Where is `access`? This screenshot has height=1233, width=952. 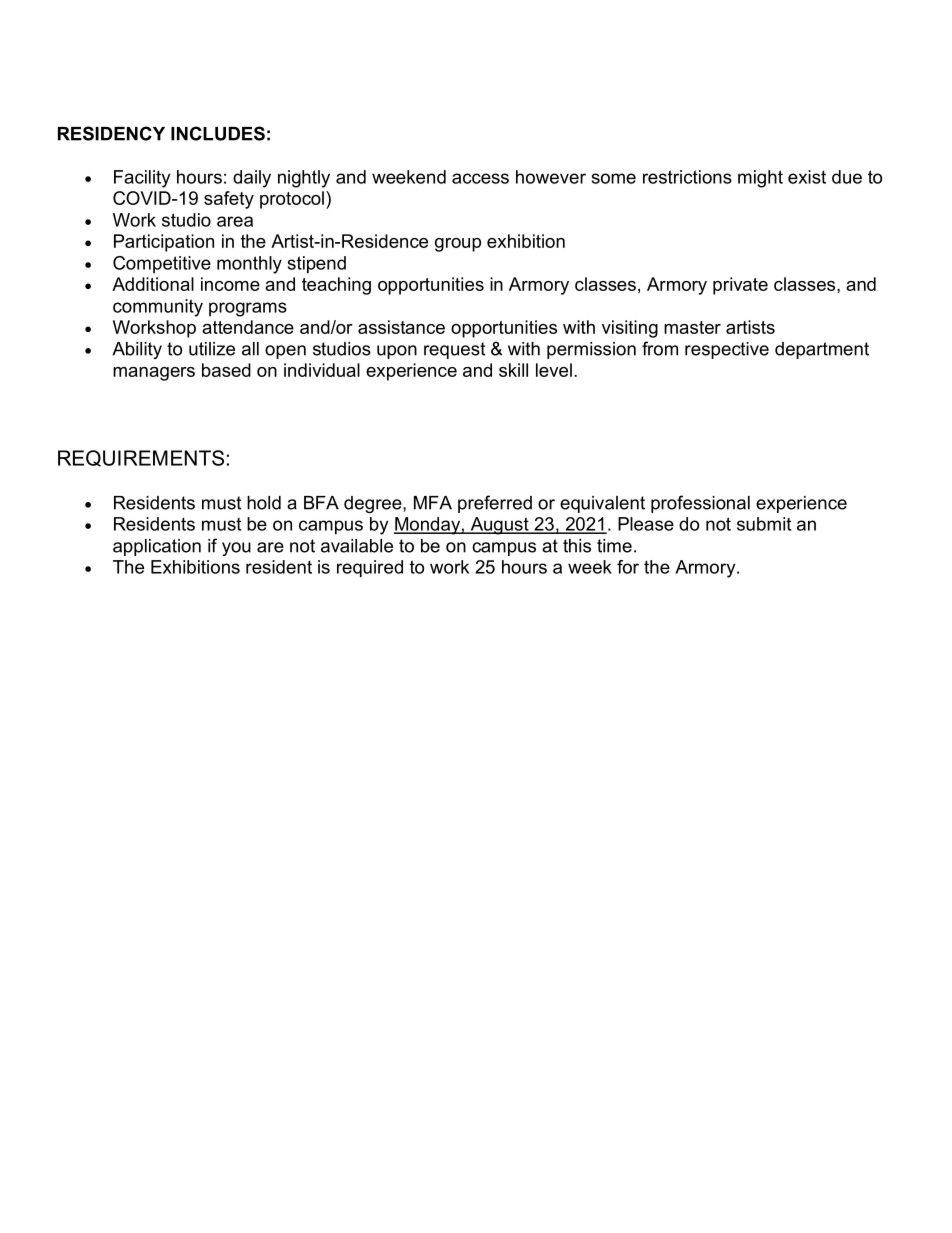 access is located at coordinates (480, 178).
